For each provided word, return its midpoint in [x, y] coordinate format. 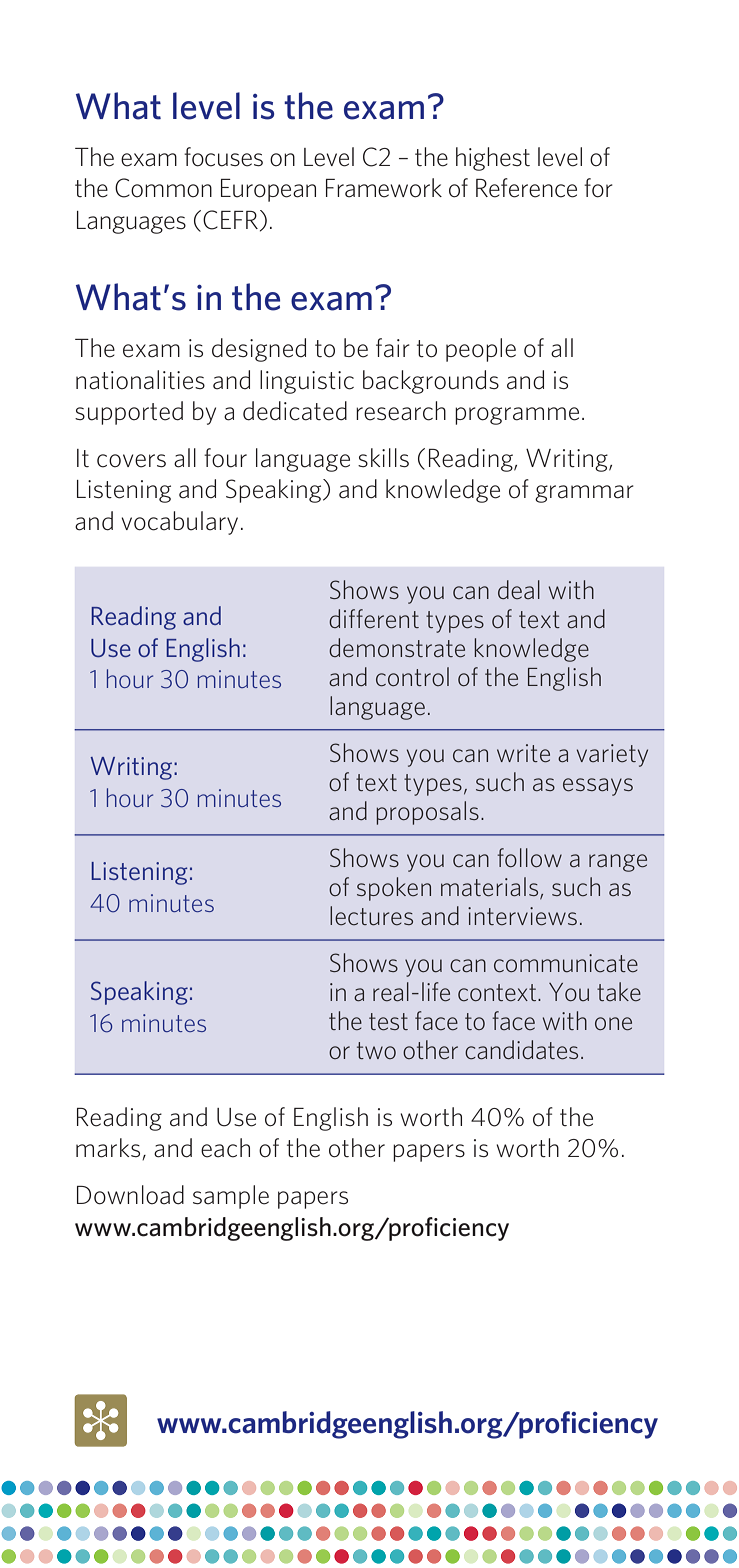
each [225, 1148]
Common [163, 188]
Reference [526, 188]
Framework [384, 188]
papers [429, 1153]
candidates [521, 1050]
